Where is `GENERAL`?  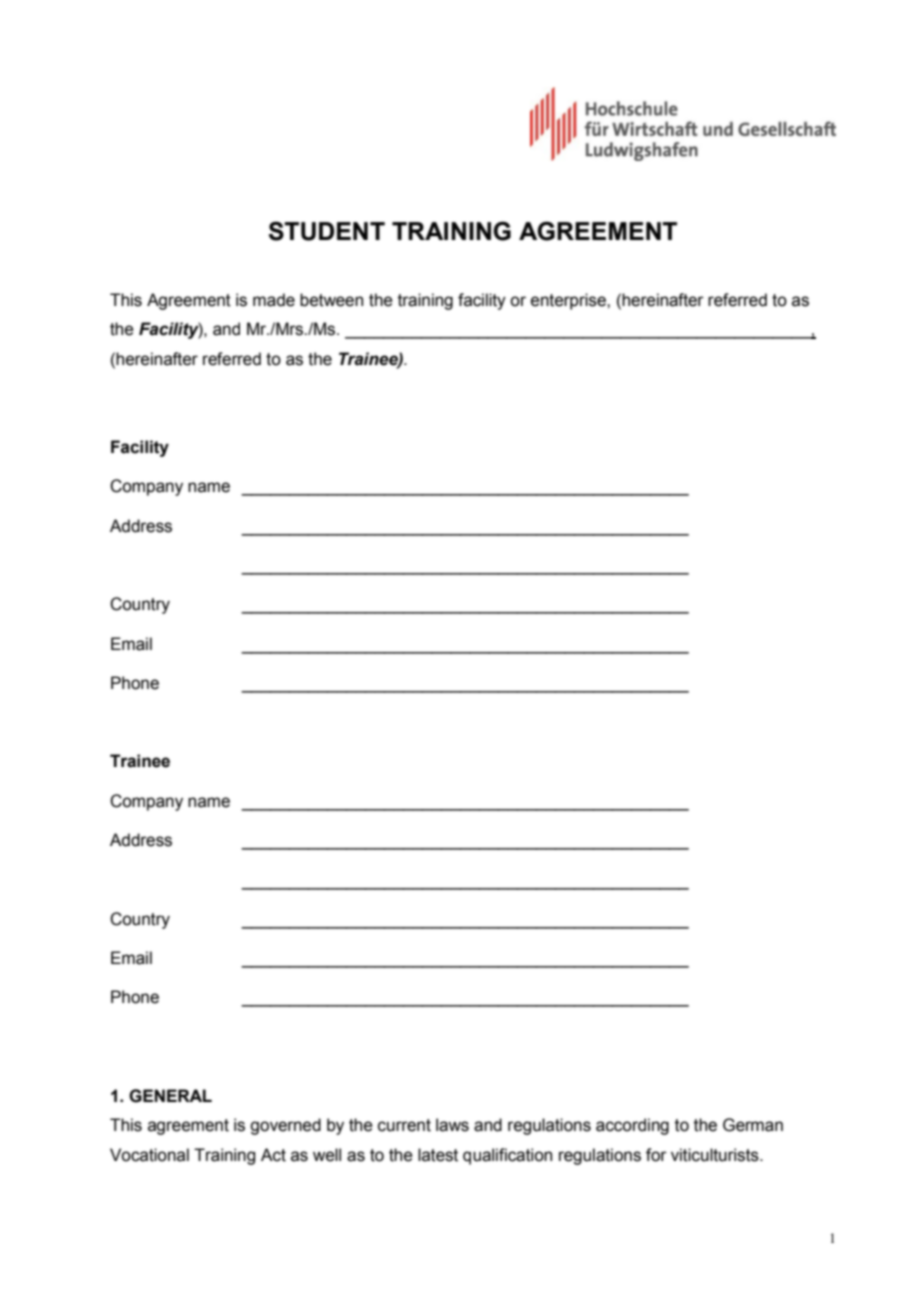 GENERAL is located at coordinates (170, 1096).
